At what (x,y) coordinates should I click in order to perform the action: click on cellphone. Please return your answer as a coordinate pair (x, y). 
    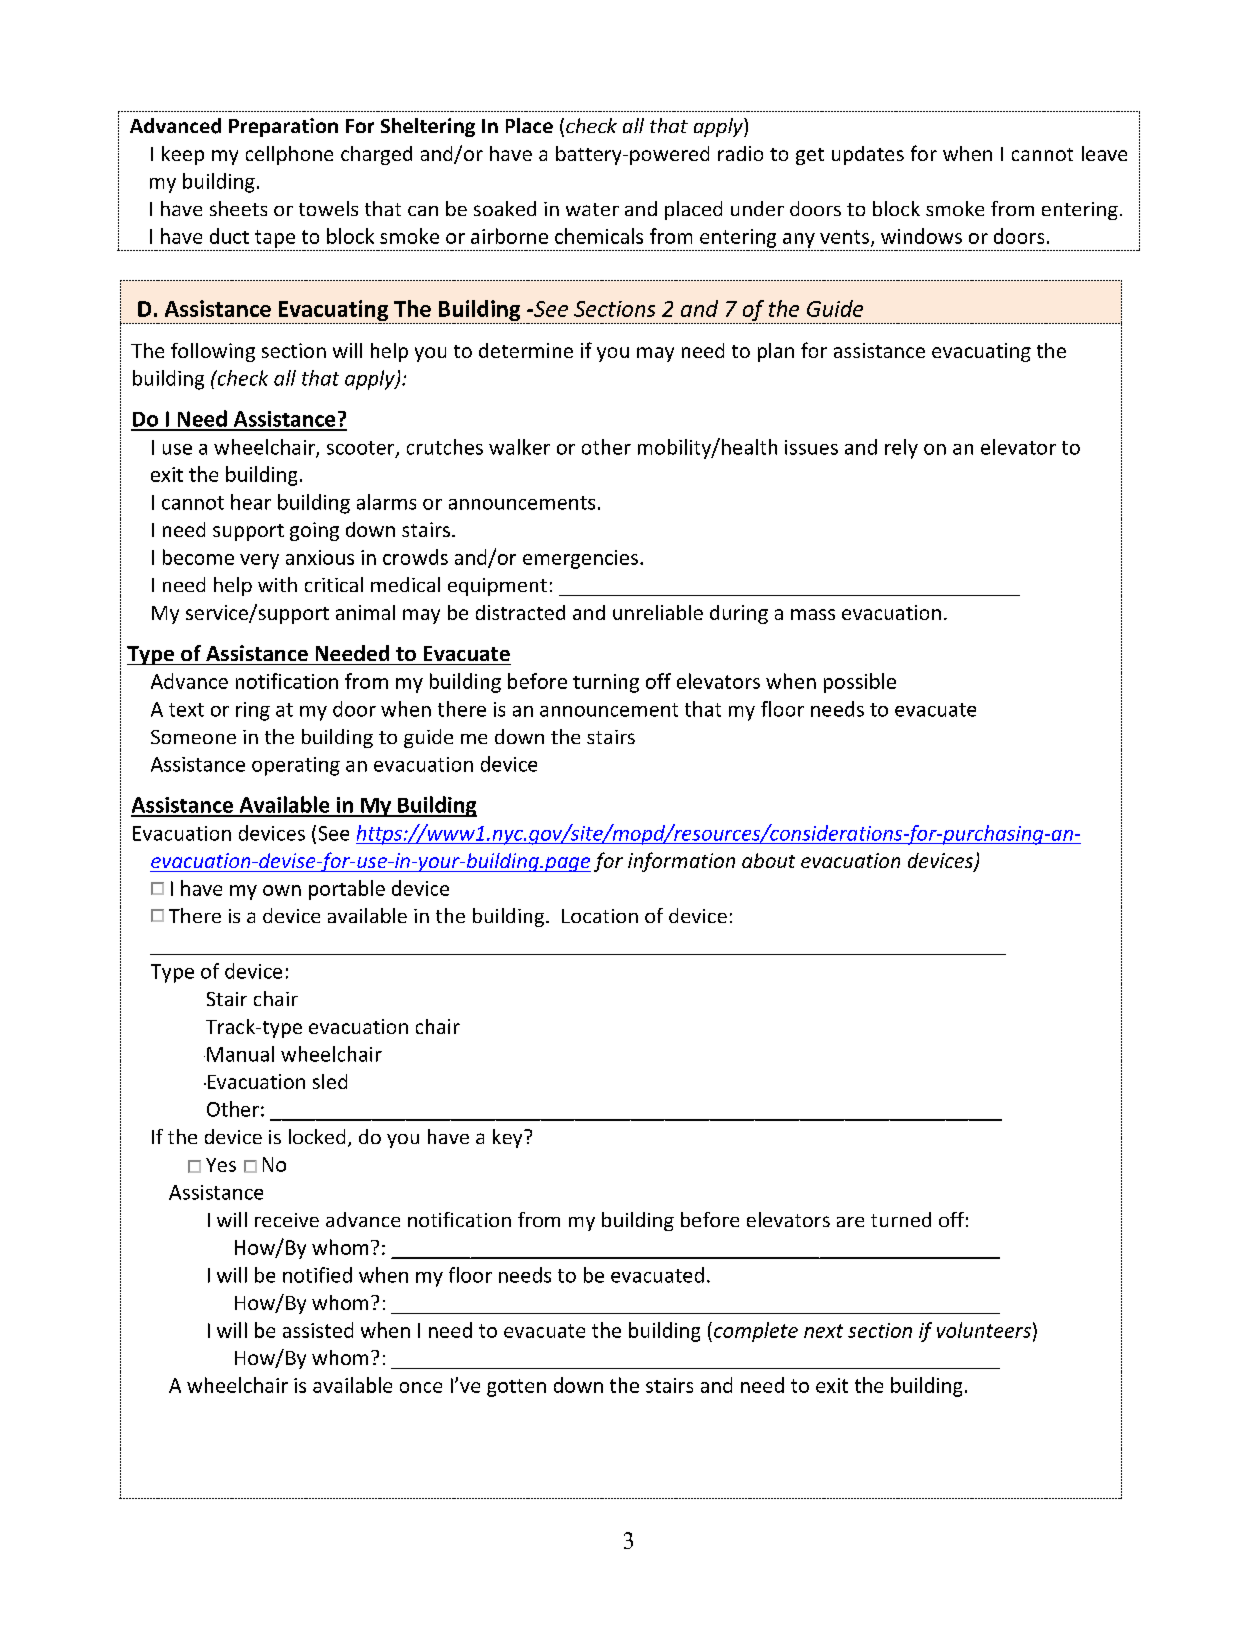
    Looking at the image, I should click on (289, 155).
